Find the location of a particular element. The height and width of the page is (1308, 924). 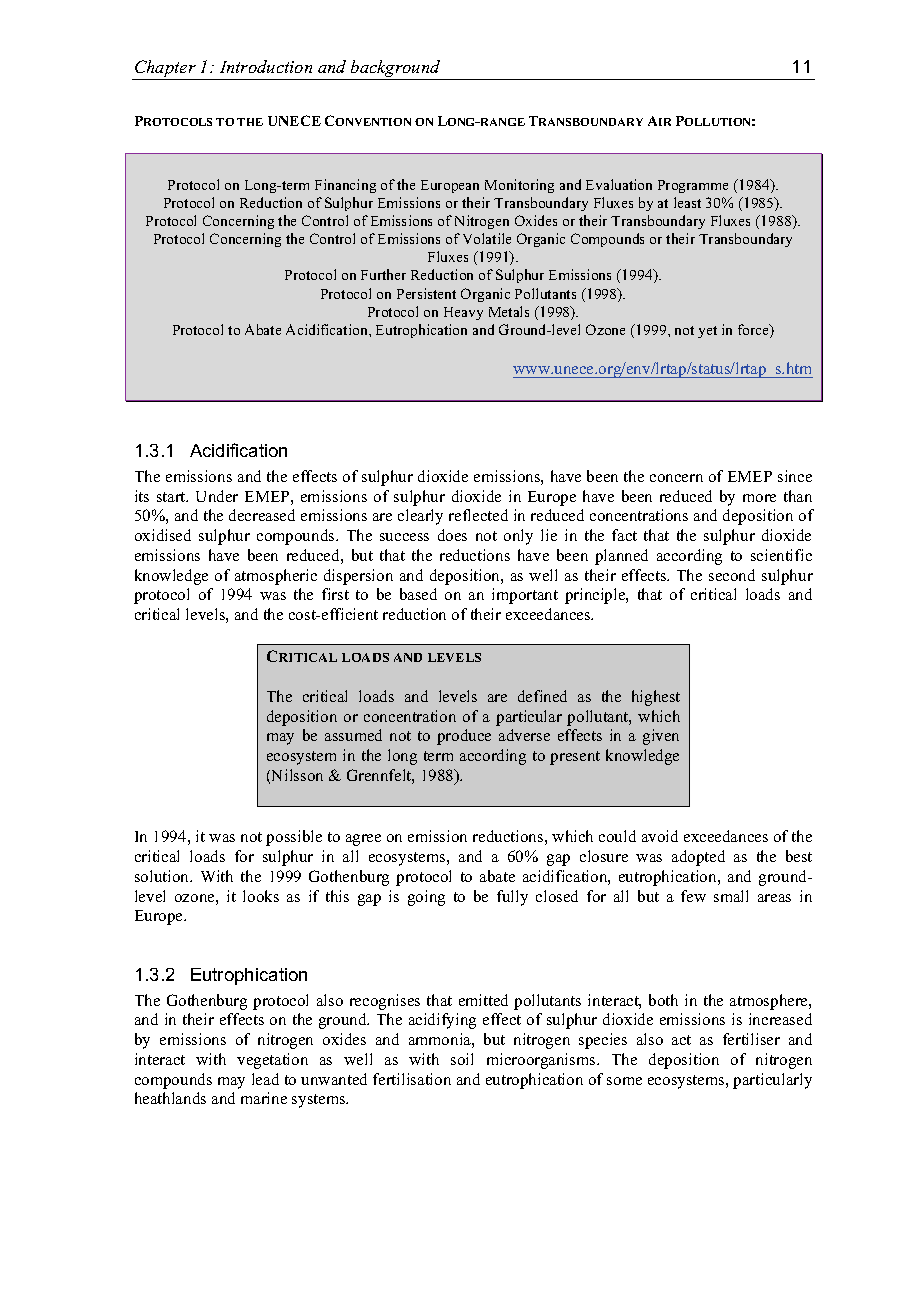

fully is located at coordinates (512, 898).
